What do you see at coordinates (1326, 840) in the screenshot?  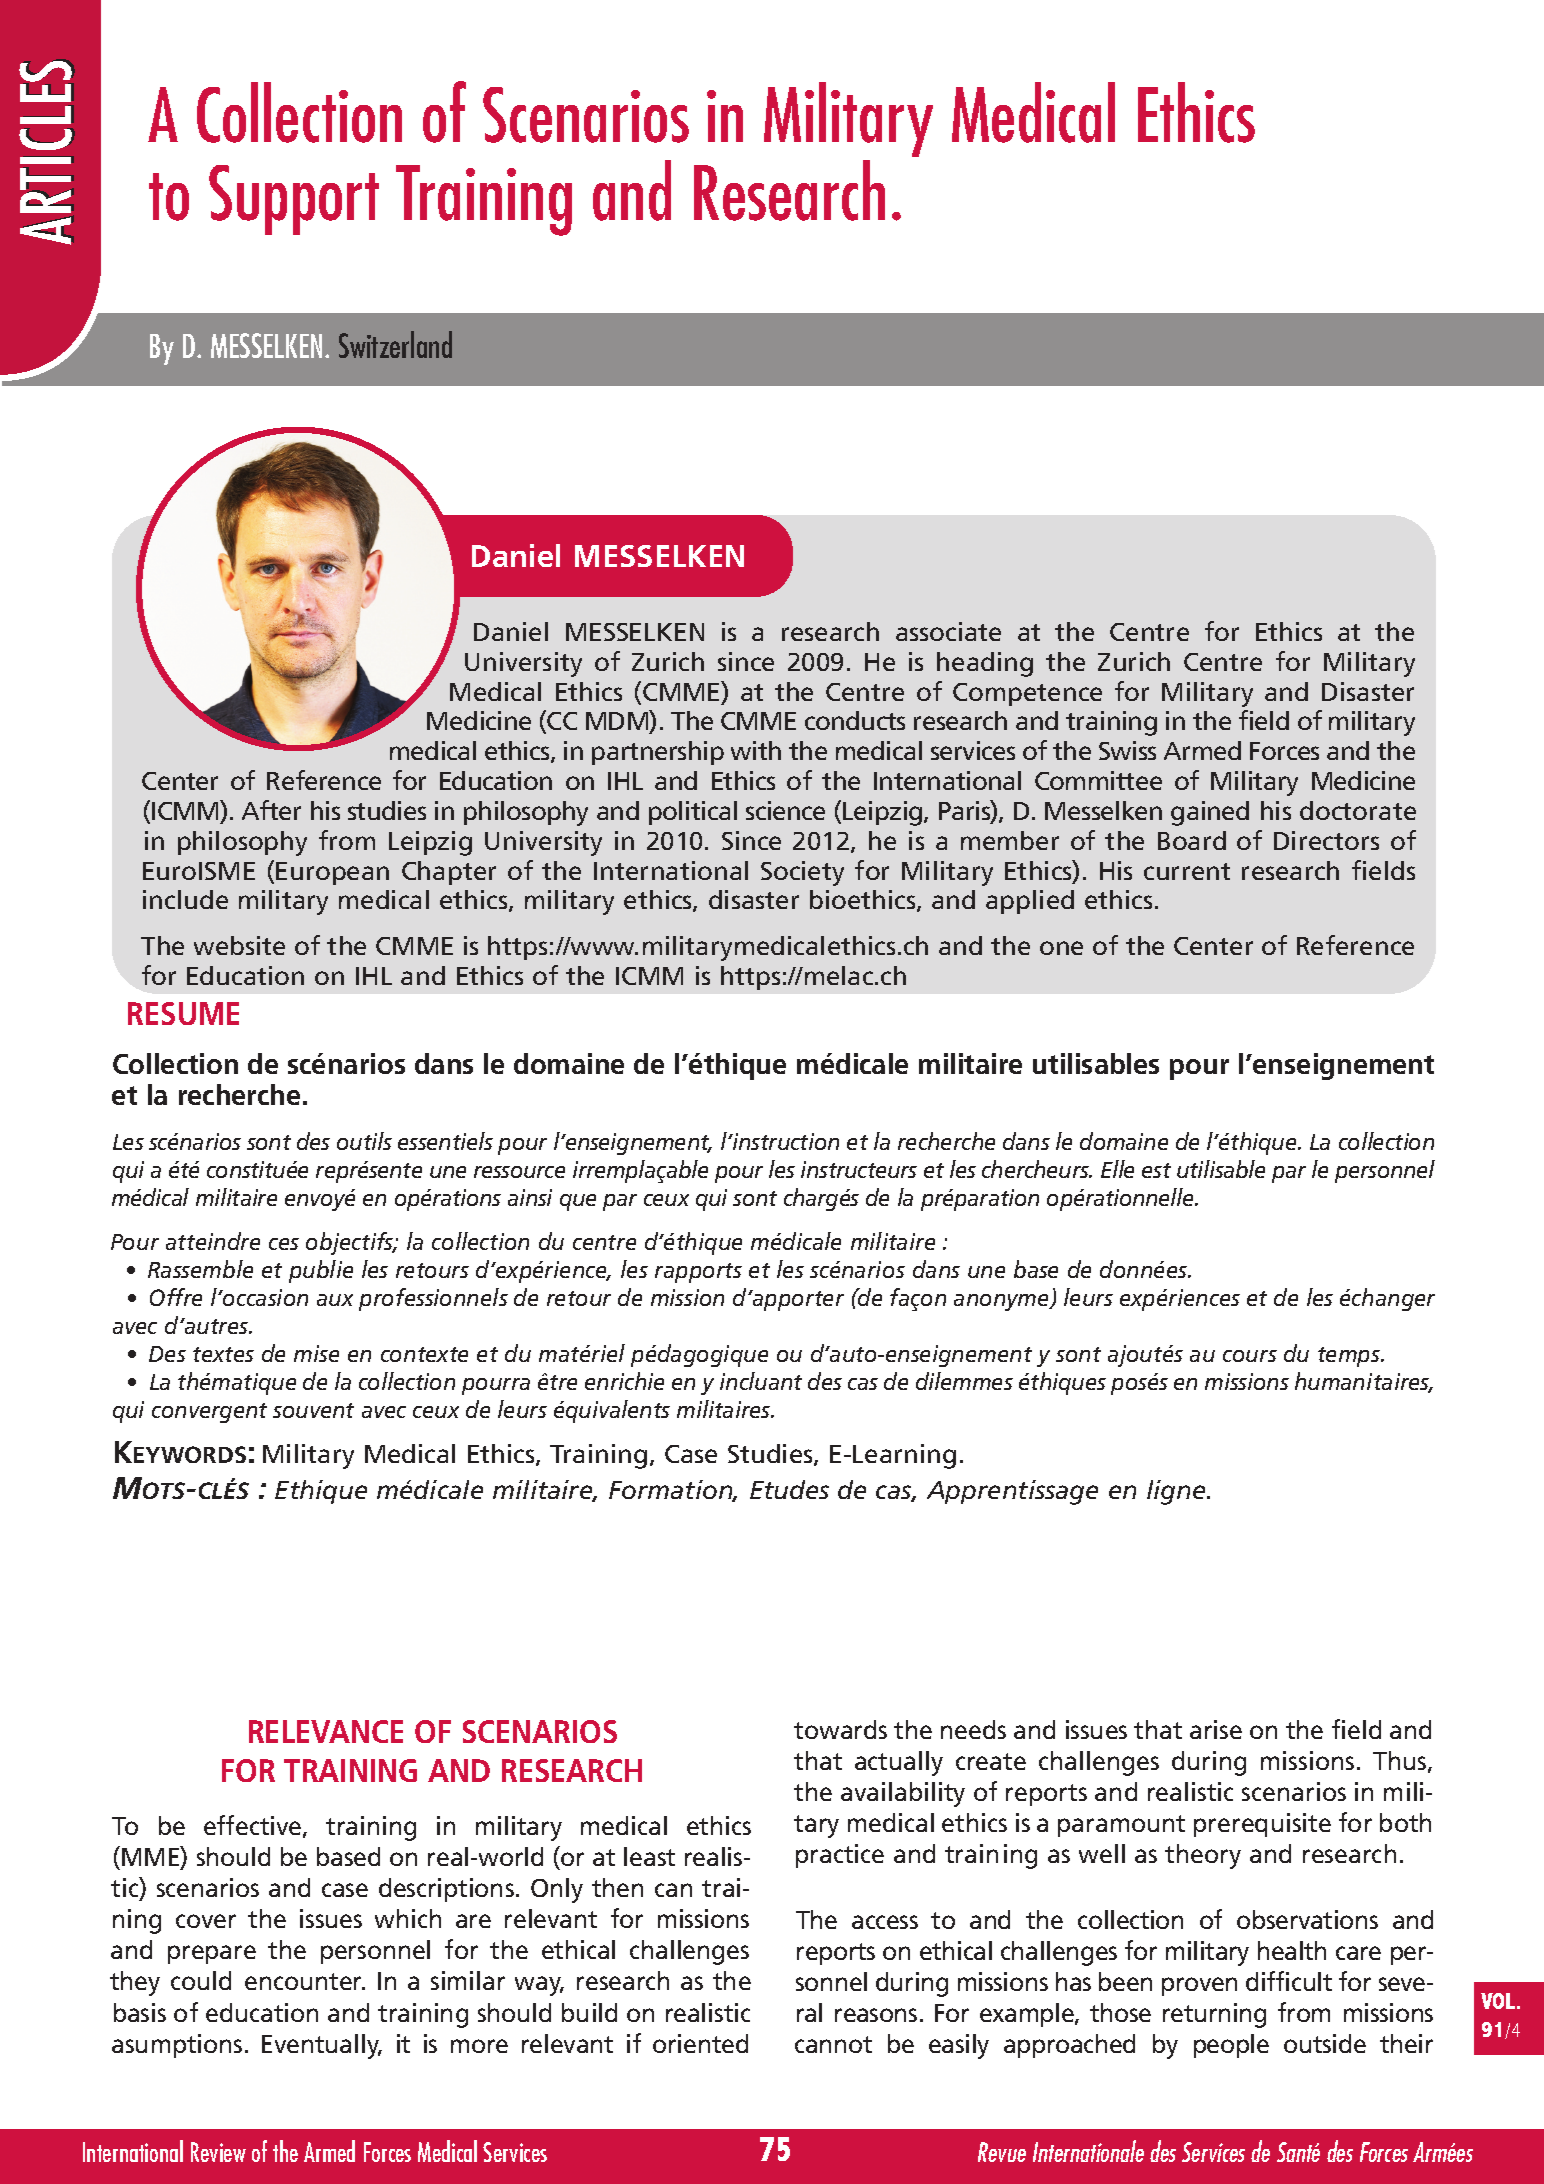 I see `Directors` at bounding box center [1326, 840].
